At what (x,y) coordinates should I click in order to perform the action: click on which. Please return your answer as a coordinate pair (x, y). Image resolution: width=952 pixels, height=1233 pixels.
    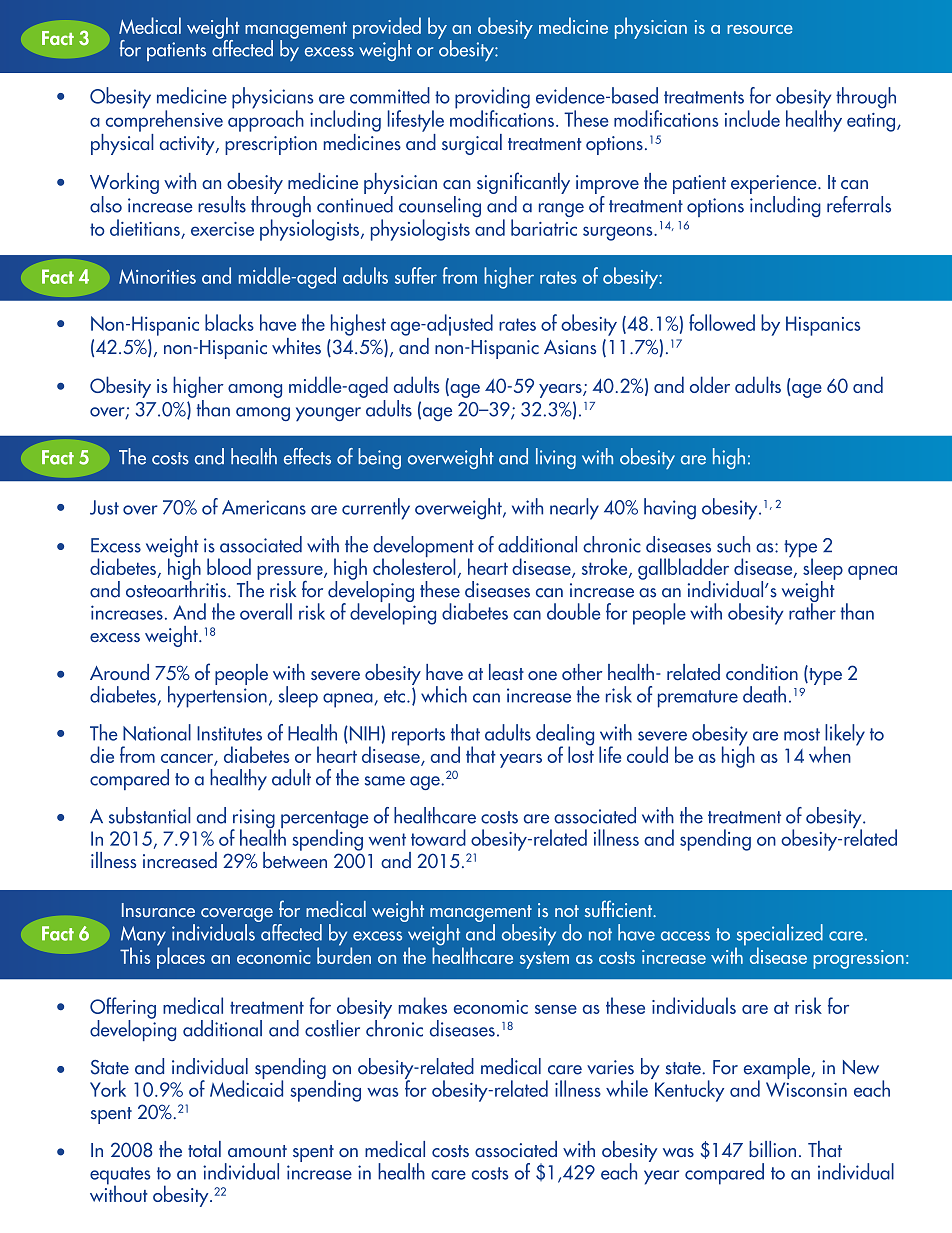
    Looking at the image, I should click on (444, 694).
